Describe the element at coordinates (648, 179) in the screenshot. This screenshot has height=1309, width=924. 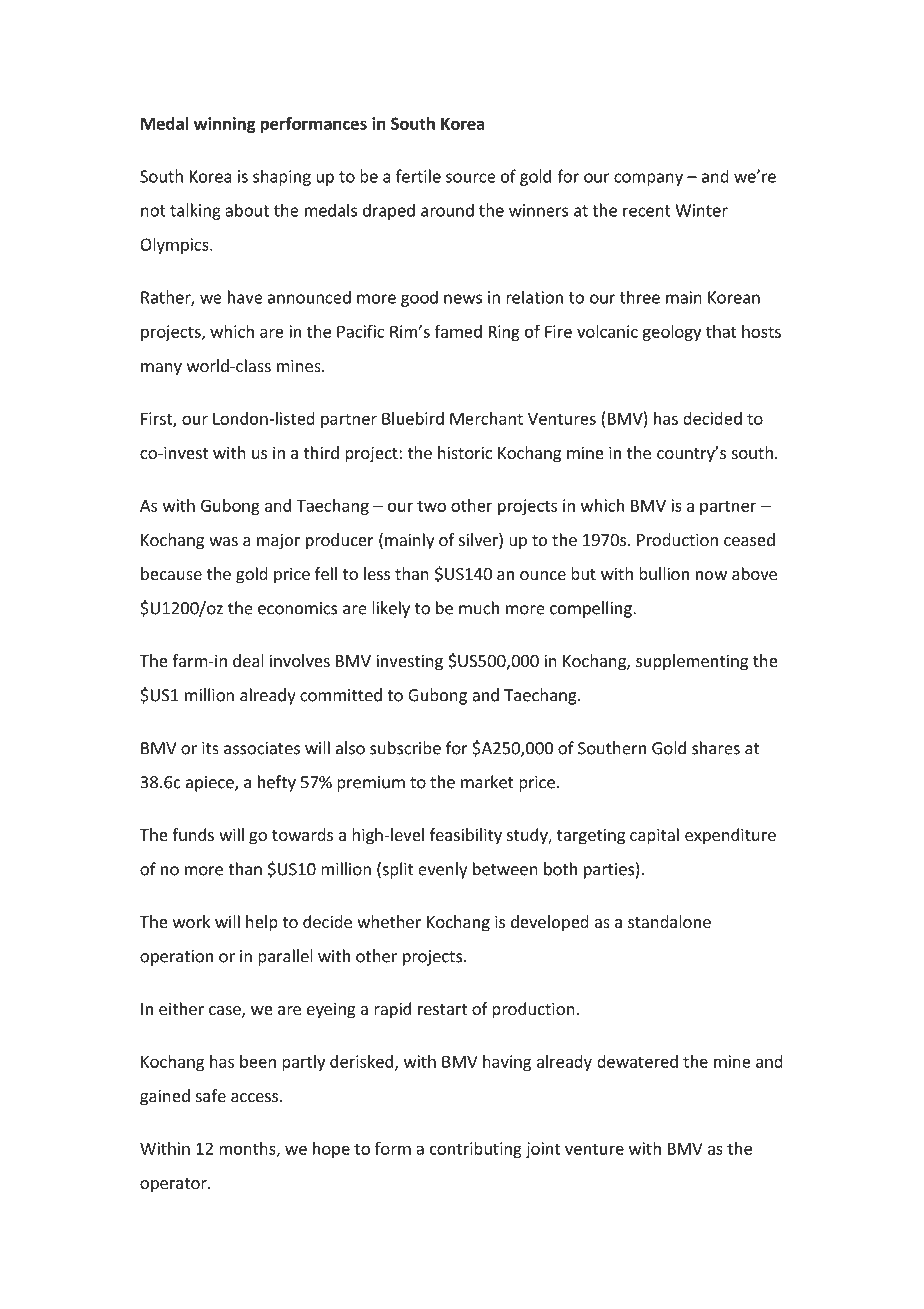
I see `company` at that location.
